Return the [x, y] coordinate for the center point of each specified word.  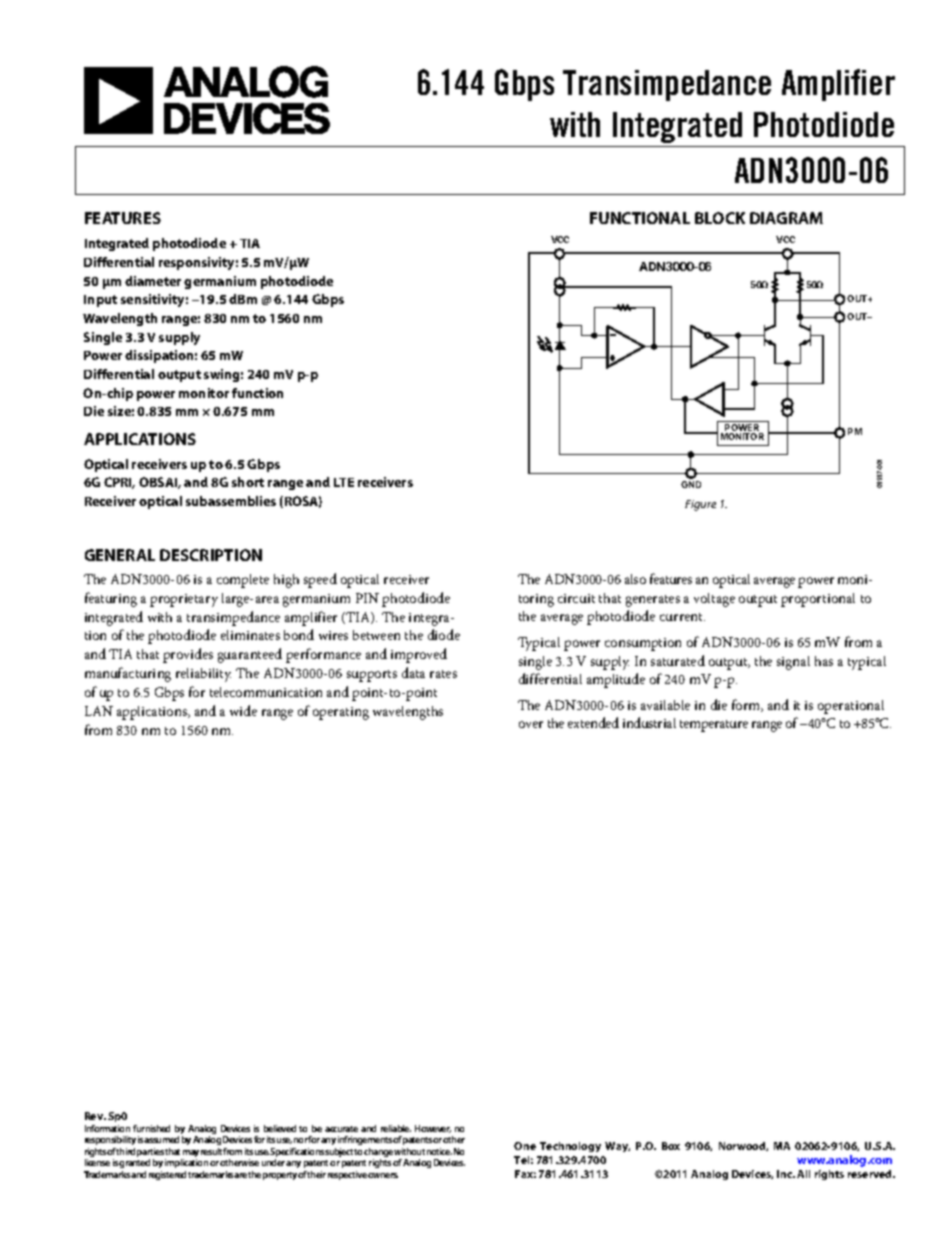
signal [793, 663]
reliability [203, 675]
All [803, 1174]
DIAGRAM [786, 218]
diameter [153, 281]
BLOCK [720, 218]
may [191, 1155]
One [525, 1146]
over [531, 724]
